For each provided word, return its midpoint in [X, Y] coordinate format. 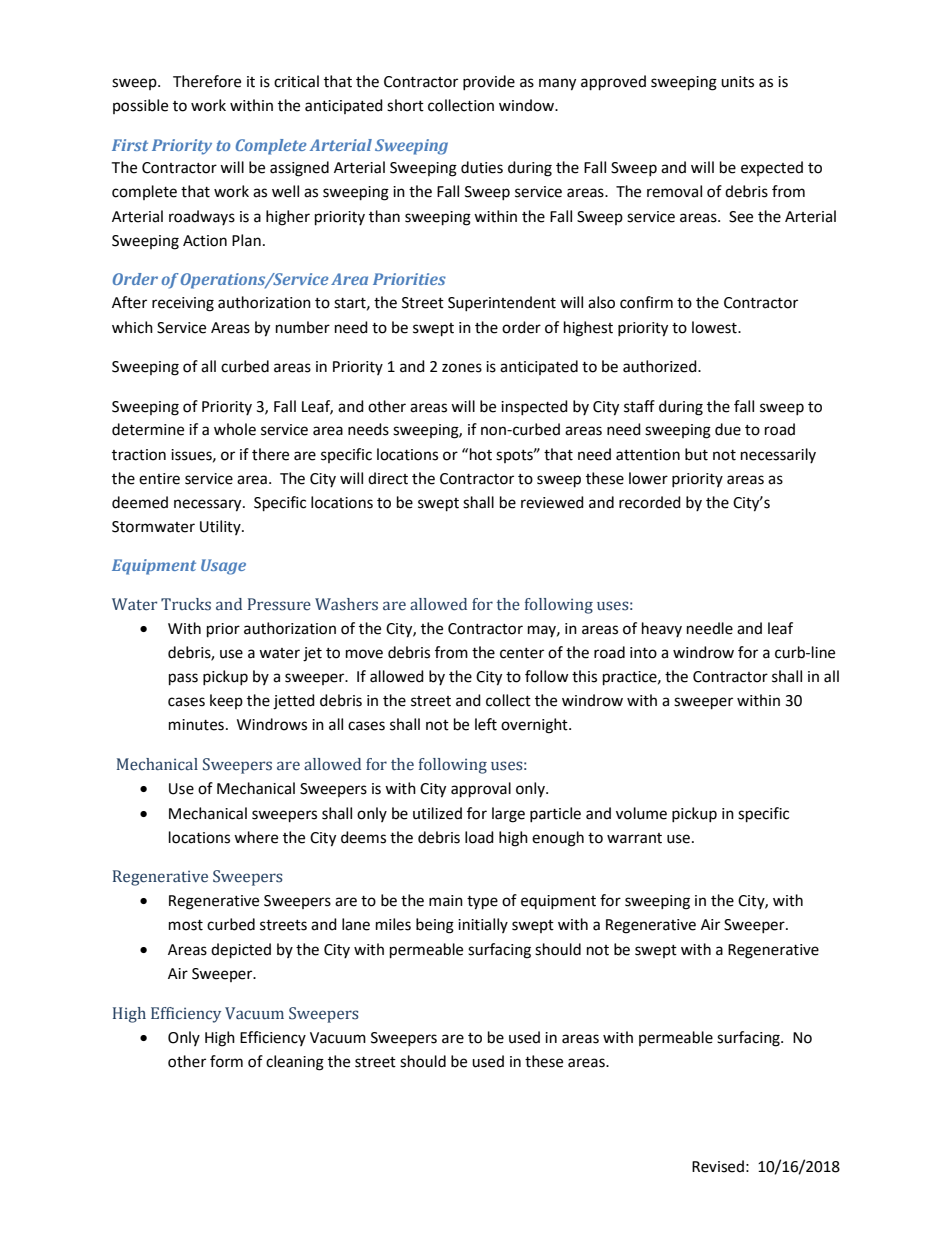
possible [140, 106]
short [405, 105]
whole [235, 429]
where [256, 837]
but [696, 454]
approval [481, 790]
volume [641, 813]
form [226, 1061]
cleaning [295, 1063]
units [737, 82]
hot [481, 454]
